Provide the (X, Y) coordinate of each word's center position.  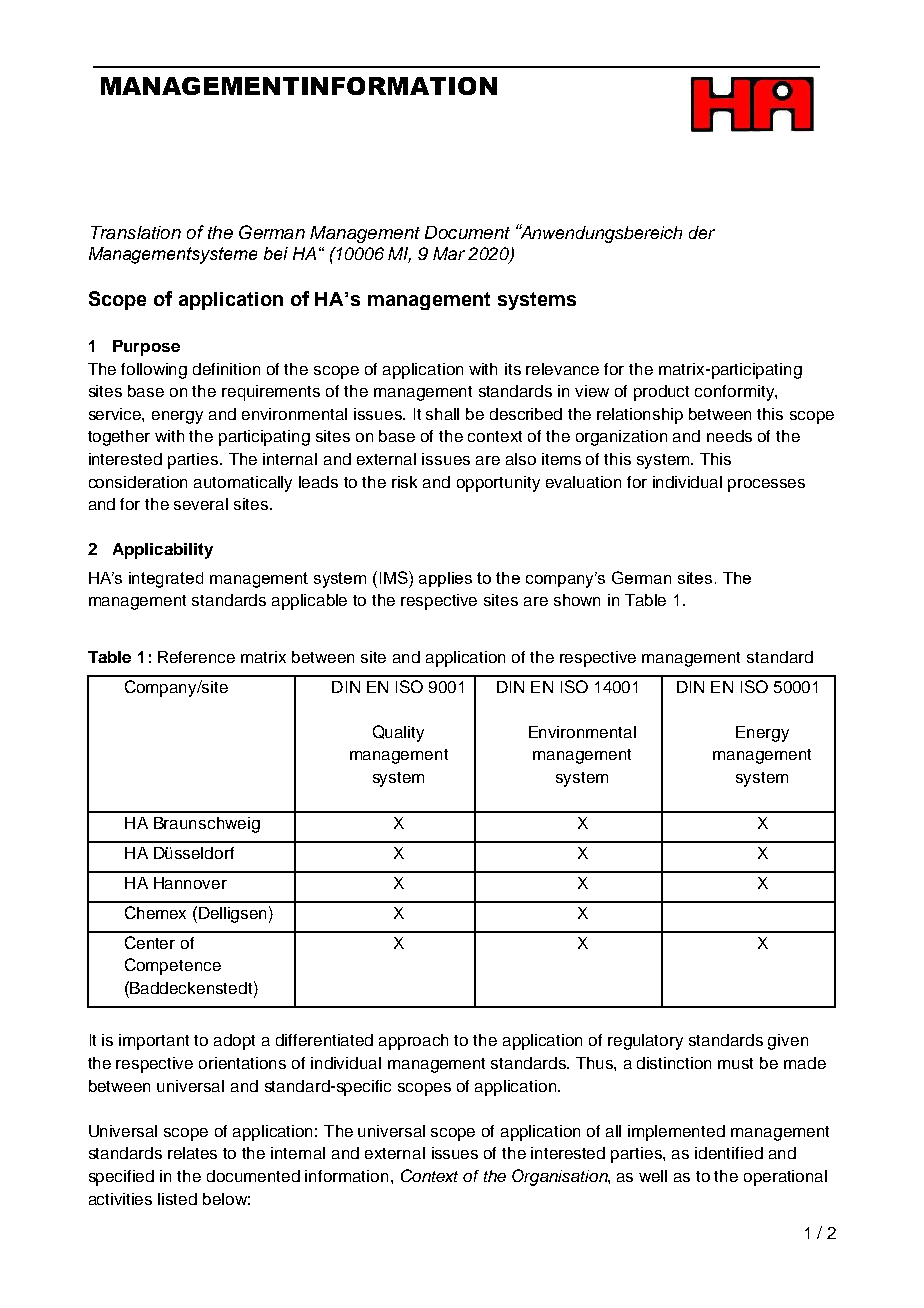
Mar (449, 253)
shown (577, 600)
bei (276, 253)
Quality (398, 733)
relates (192, 1153)
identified (729, 1153)
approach (413, 1042)
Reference (196, 657)
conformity (735, 393)
